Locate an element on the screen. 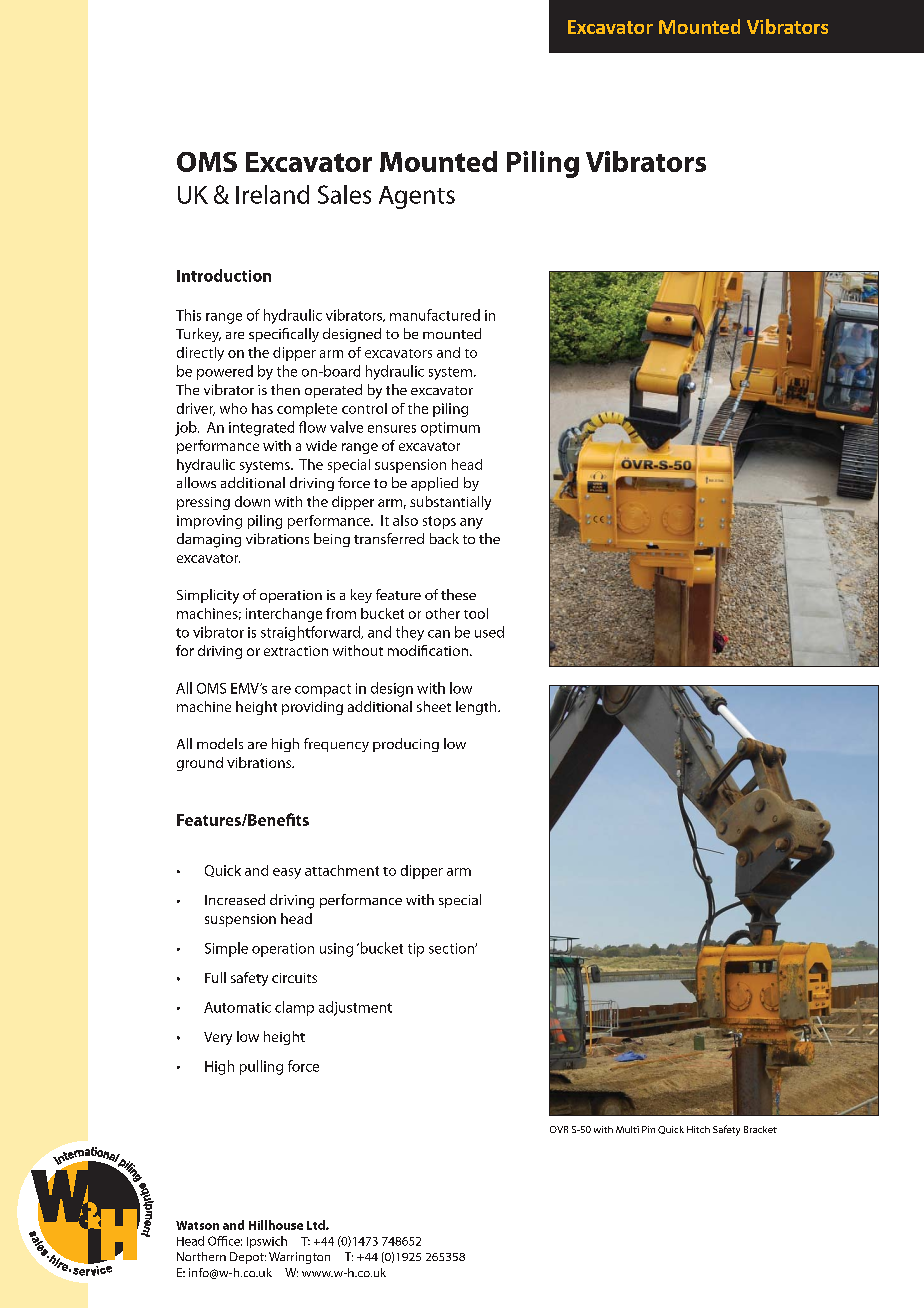 Image resolution: width=924 pixels, height=1308 pixels. Ireland is located at coordinates (272, 194).
